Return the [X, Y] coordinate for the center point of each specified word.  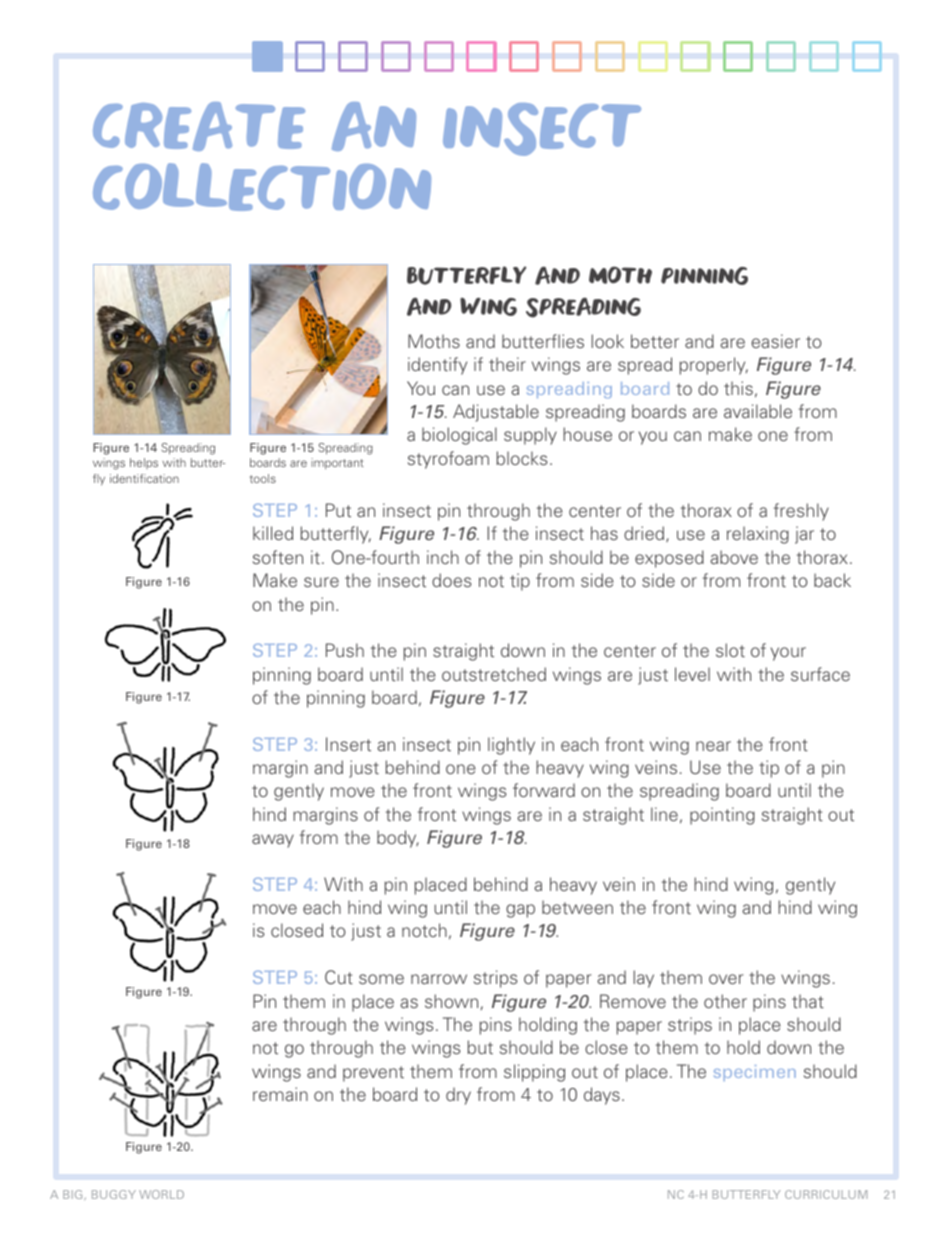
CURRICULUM [826, 1194]
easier [775, 341]
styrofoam [448, 460]
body [398, 839]
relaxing [758, 535]
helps [144, 463]
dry [458, 1096]
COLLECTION [262, 187]
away [273, 841]
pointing [722, 816]
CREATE [199, 126]
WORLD [161, 1194]
